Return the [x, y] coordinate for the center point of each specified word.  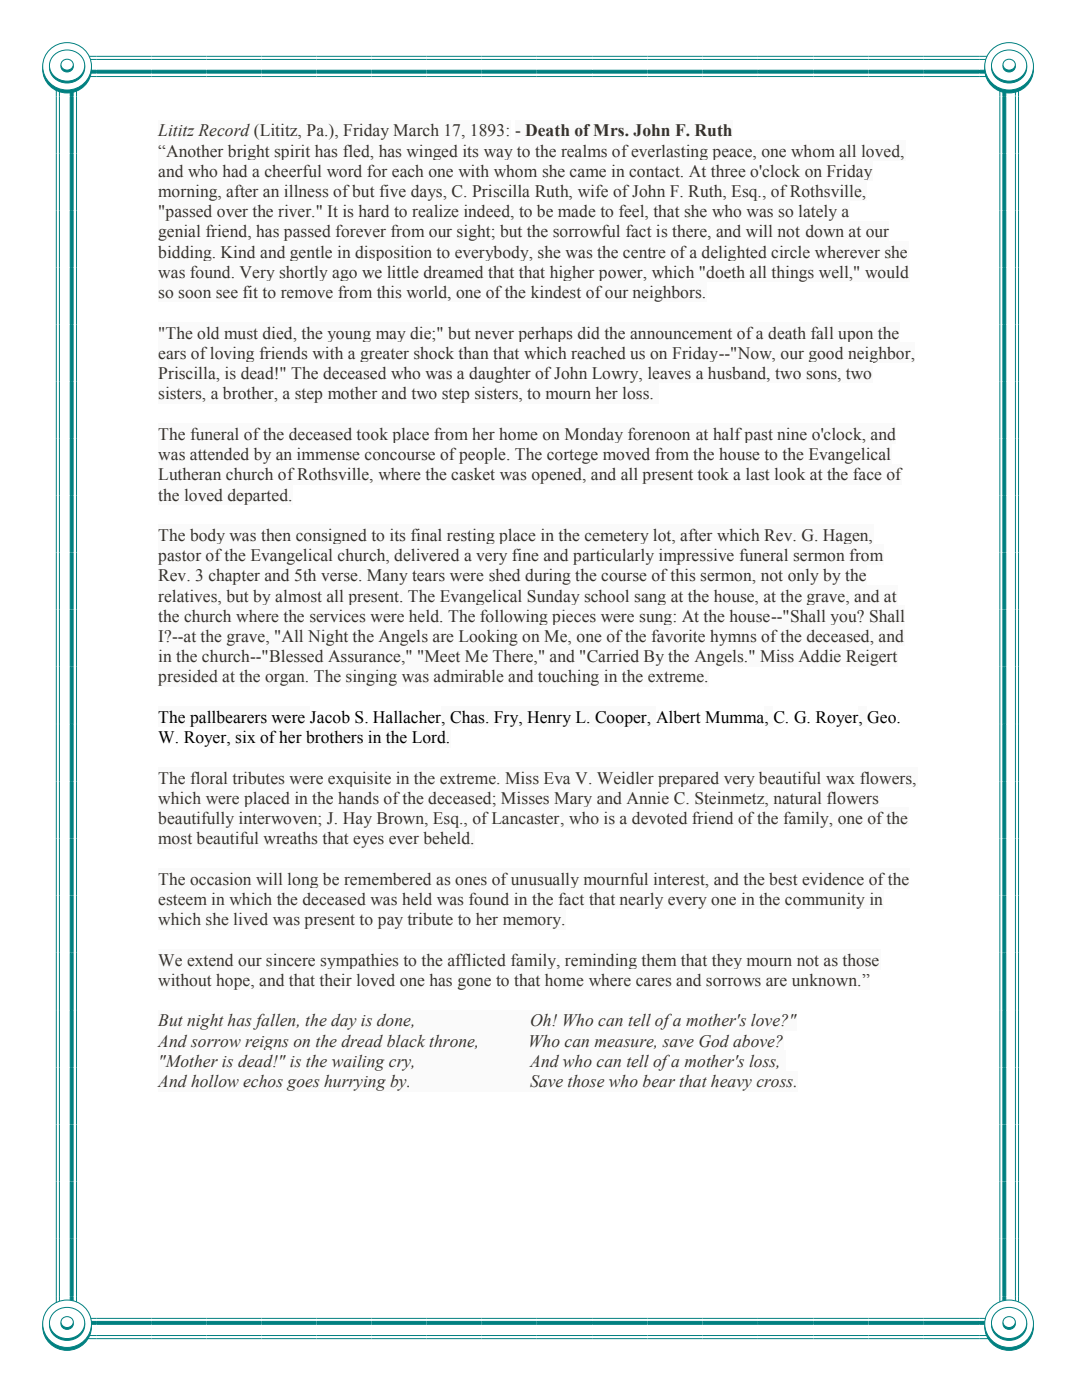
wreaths [290, 838]
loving [232, 354]
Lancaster [527, 819]
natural [797, 798]
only [803, 577]
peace [733, 154]
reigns [267, 1043]
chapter [234, 577]
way [498, 154]
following [514, 617]
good [826, 354]
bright [248, 152]
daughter [500, 375]
